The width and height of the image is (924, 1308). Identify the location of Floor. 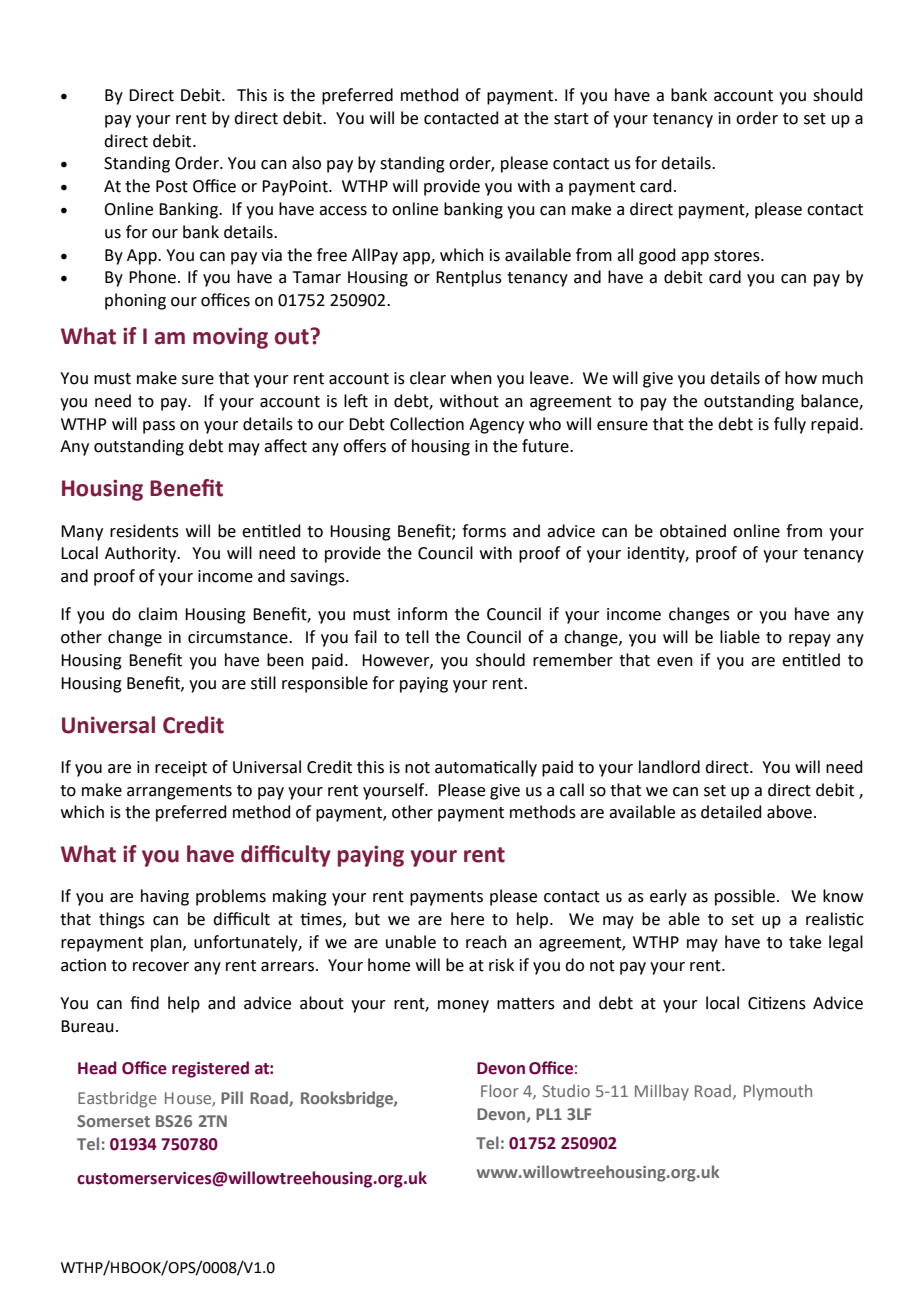
(500, 1090).
